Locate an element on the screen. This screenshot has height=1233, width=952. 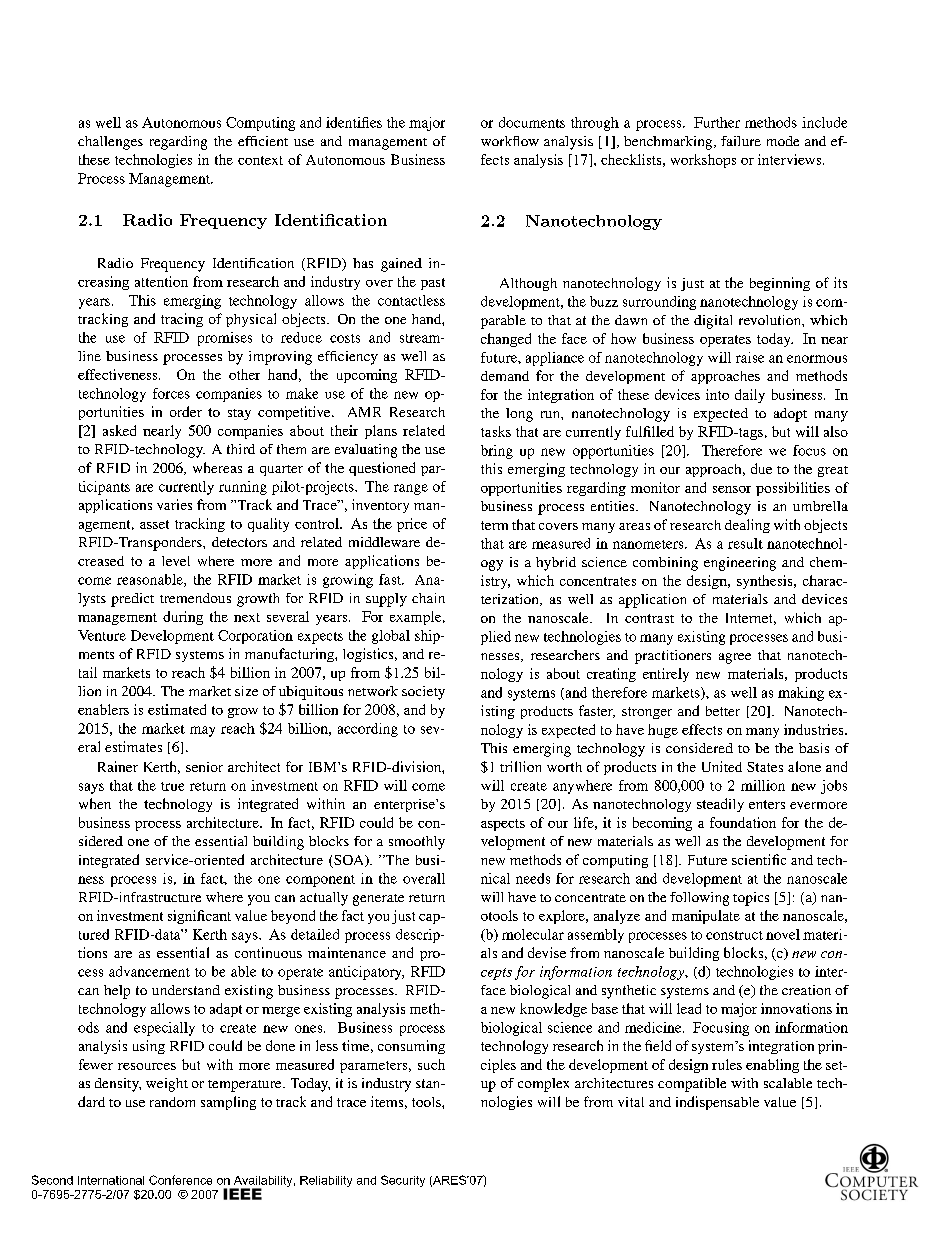
Conference is located at coordinates (180, 1180).
